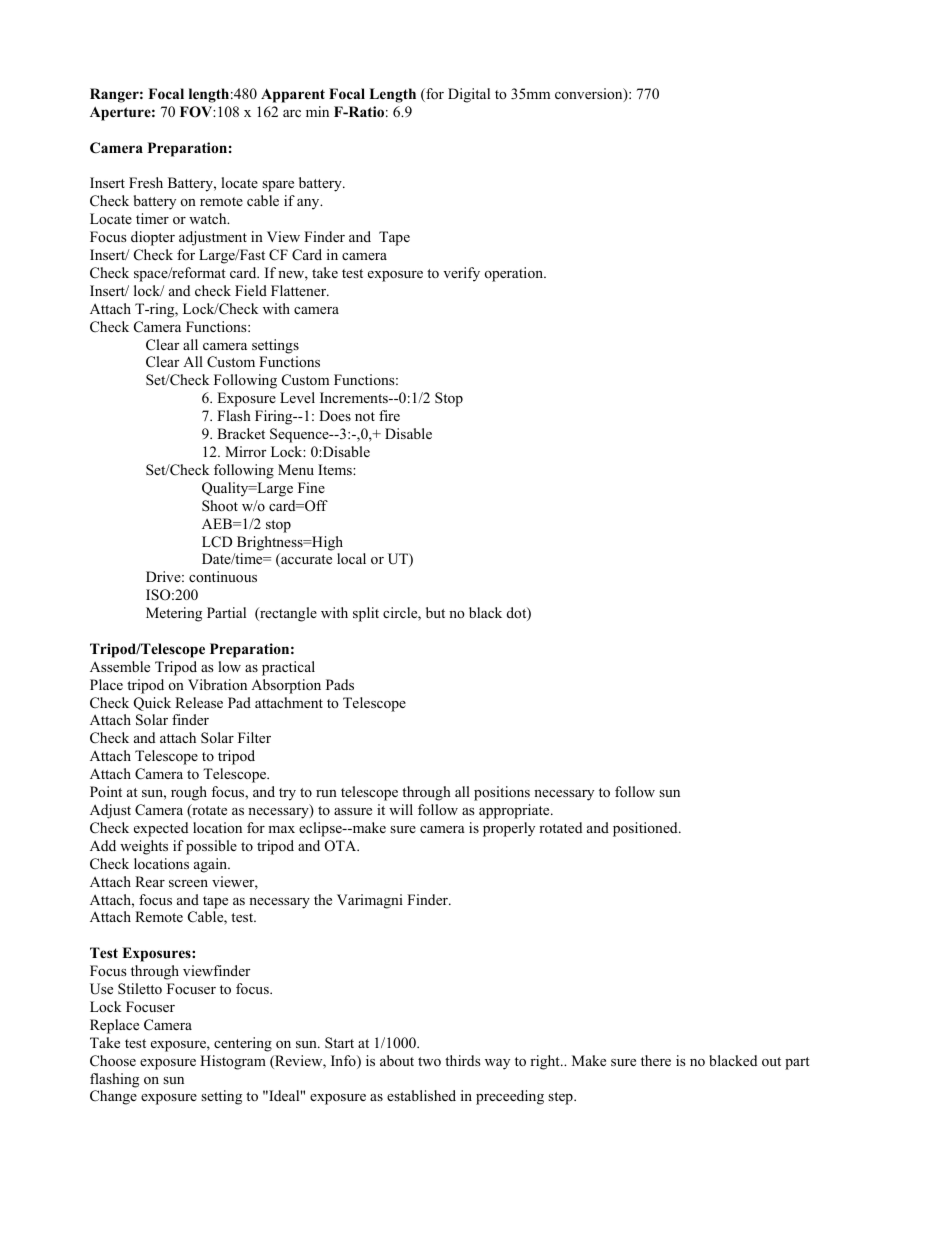 The image size is (952, 1233). Describe the element at coordinates (397, 1060) in the screenshot. I see `about` at that location.
